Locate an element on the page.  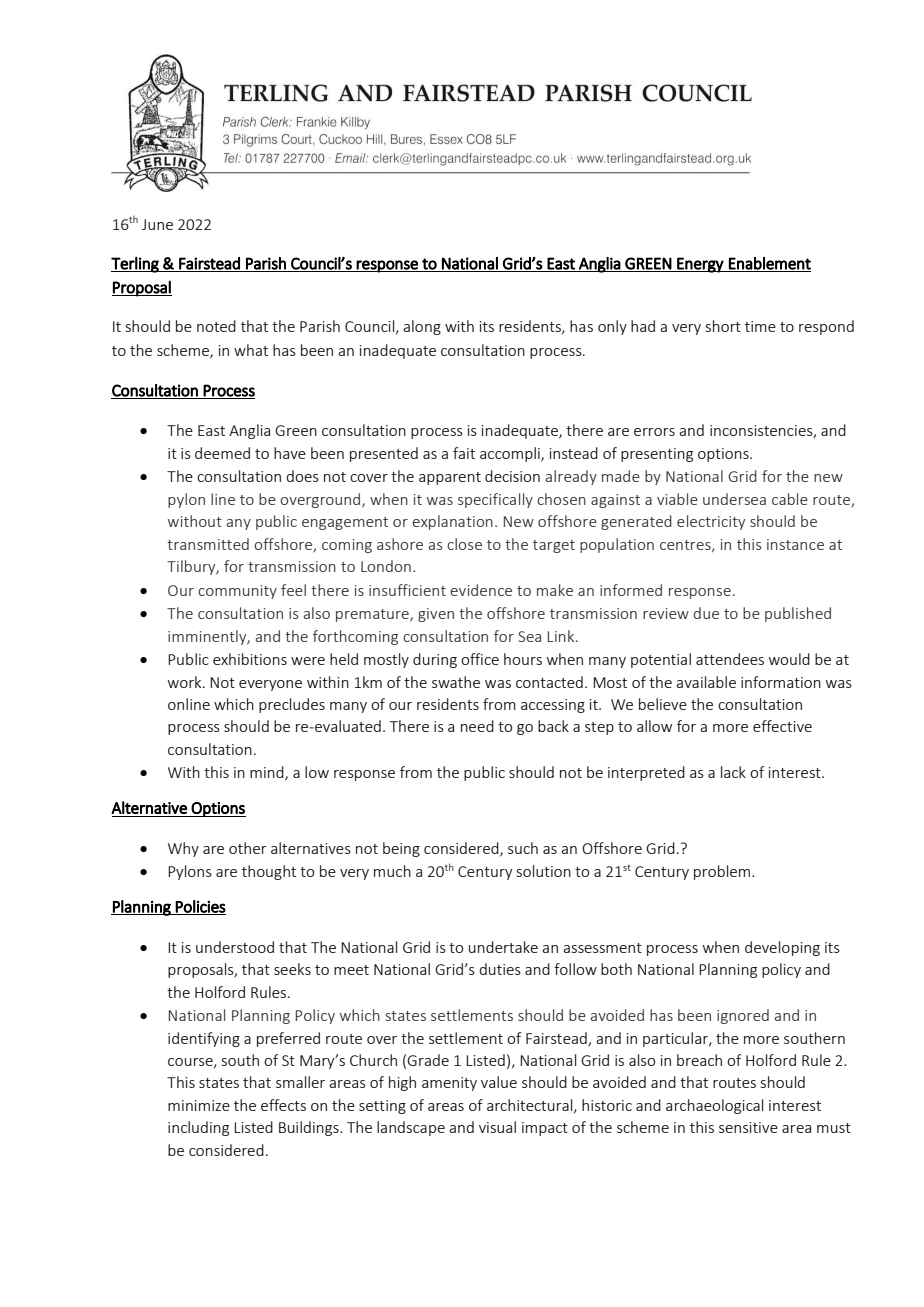
June is located at coordinates (157, 224).
